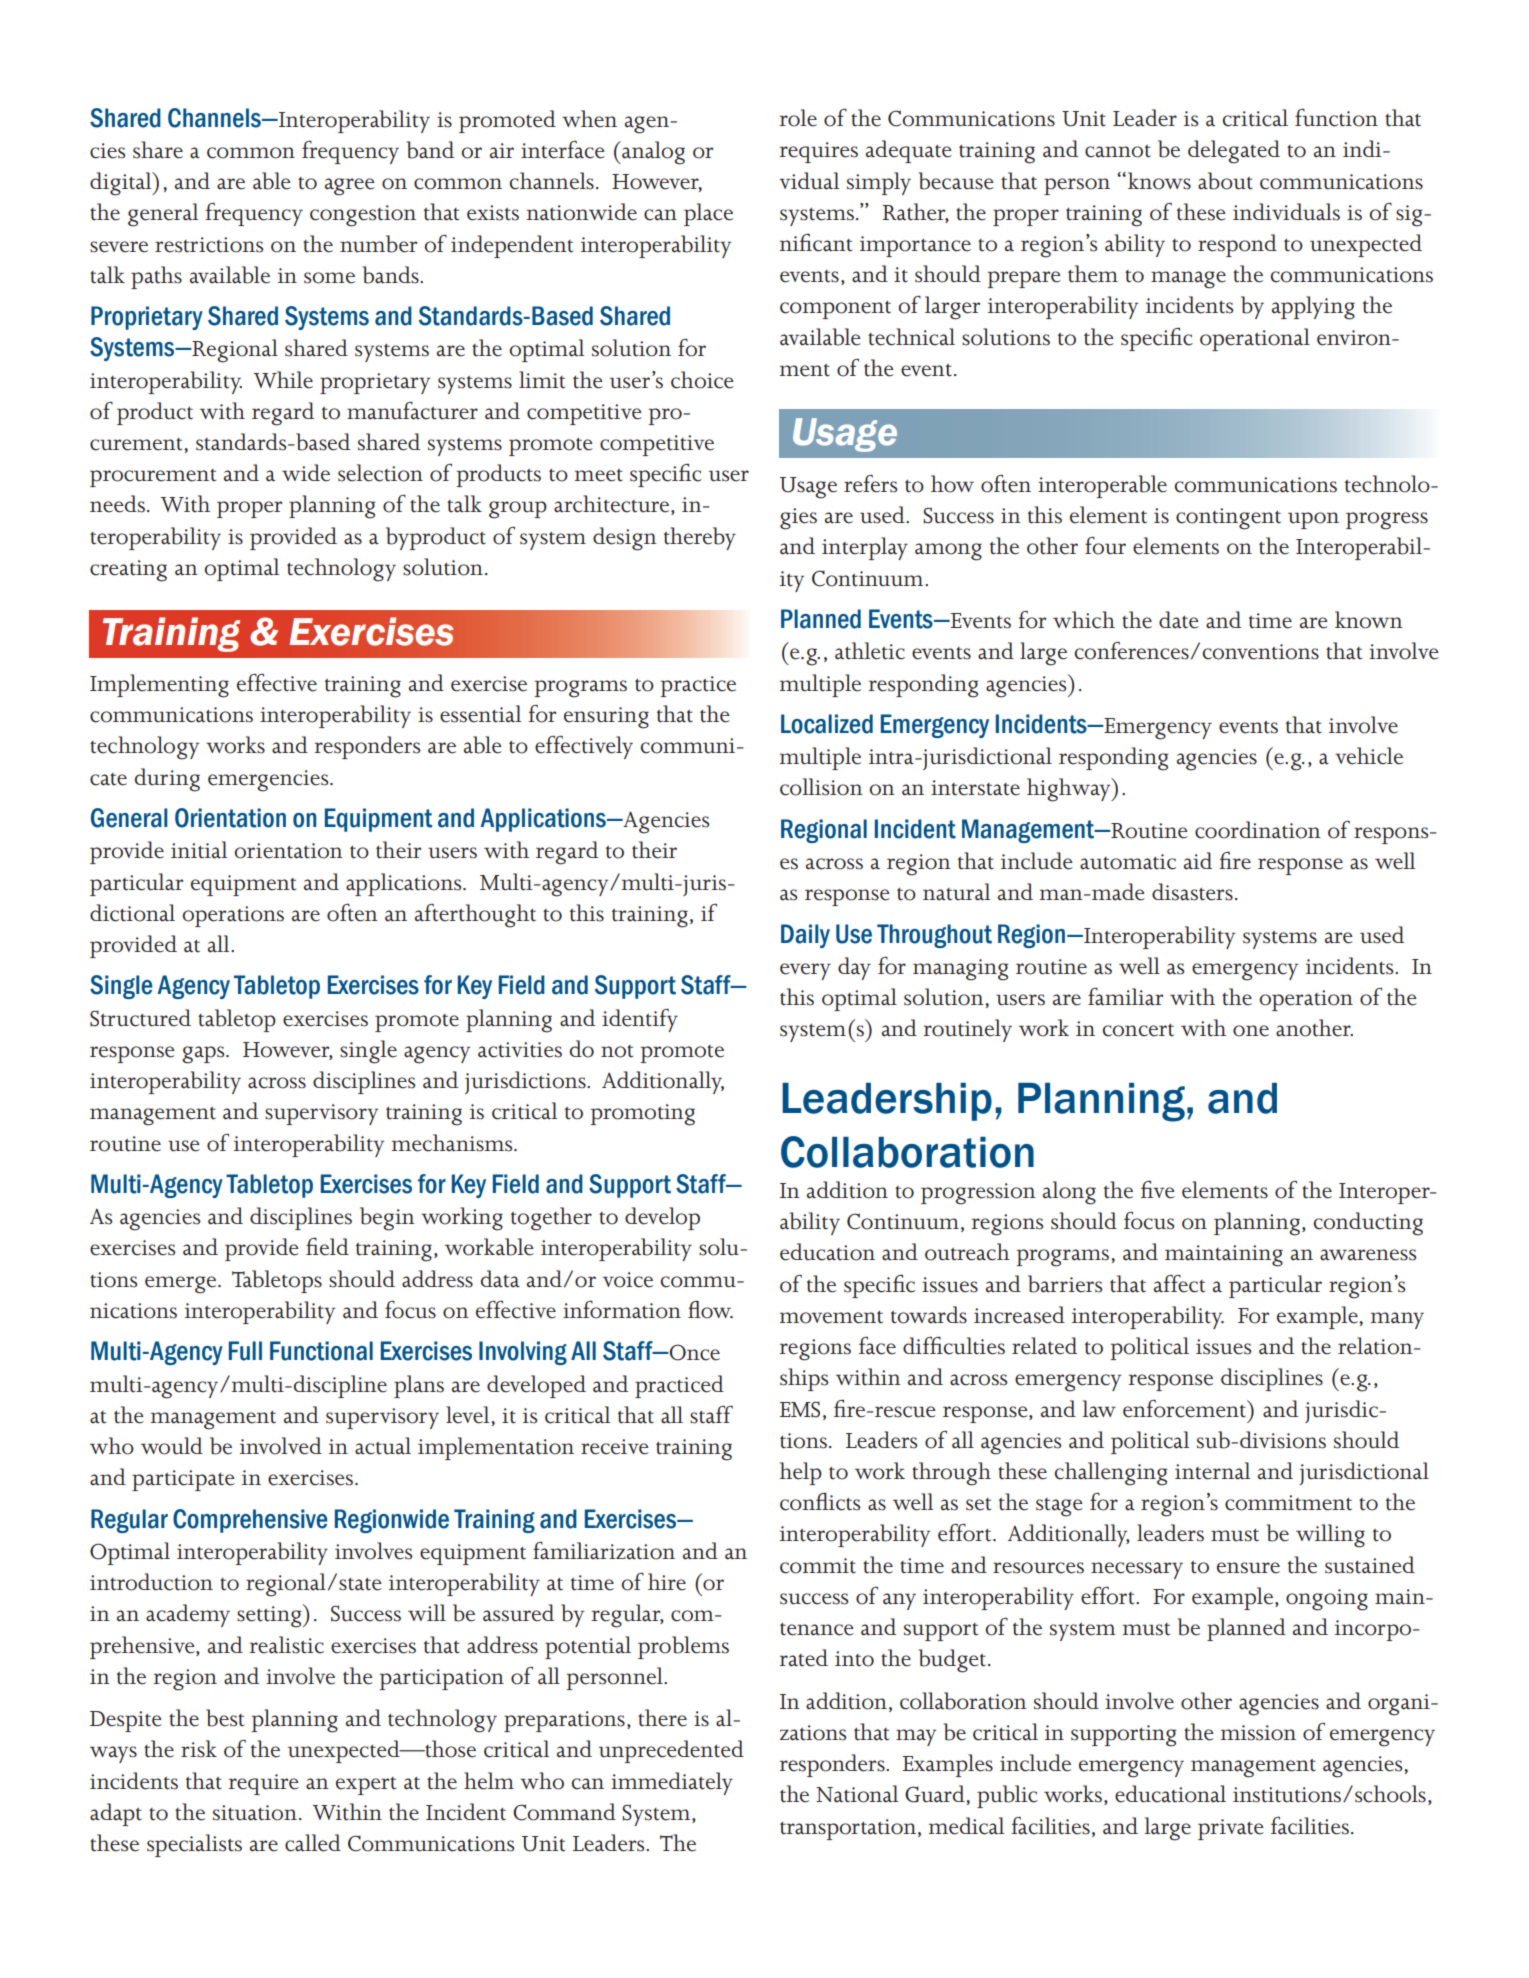 The width and height of the image is (1529, 1978). What do you see at coordinates (380, 473) in the image?
I see `selection` at bounding box center [380, 473].
